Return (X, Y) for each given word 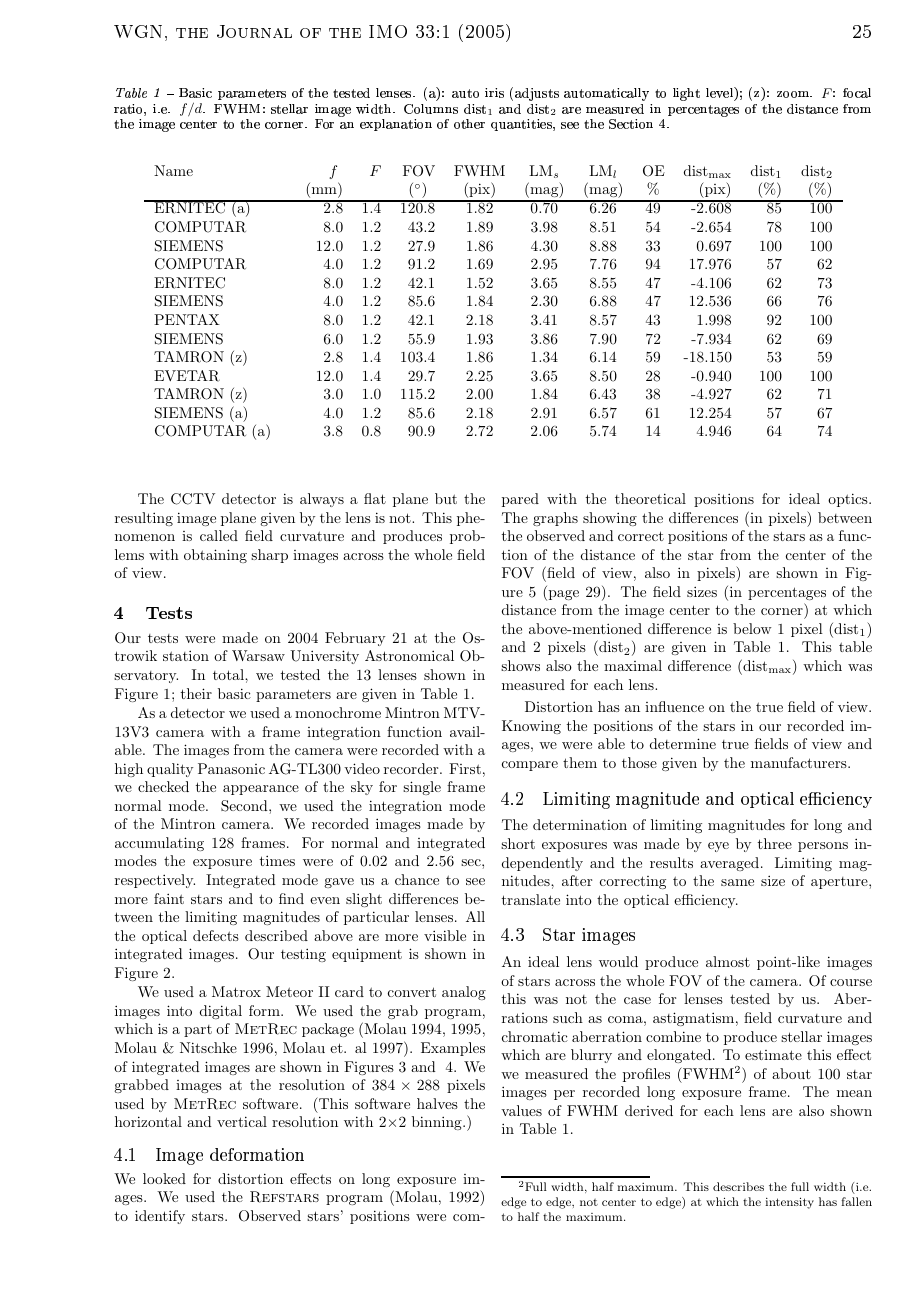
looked (164, 1178)
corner (783, 613)
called (219, 535)
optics (849, 500)
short (518, 843)
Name (173, 170)
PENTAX (187, 319)
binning (438, 1123)
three (775, 843)
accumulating (159, 844)
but (446, 498)
